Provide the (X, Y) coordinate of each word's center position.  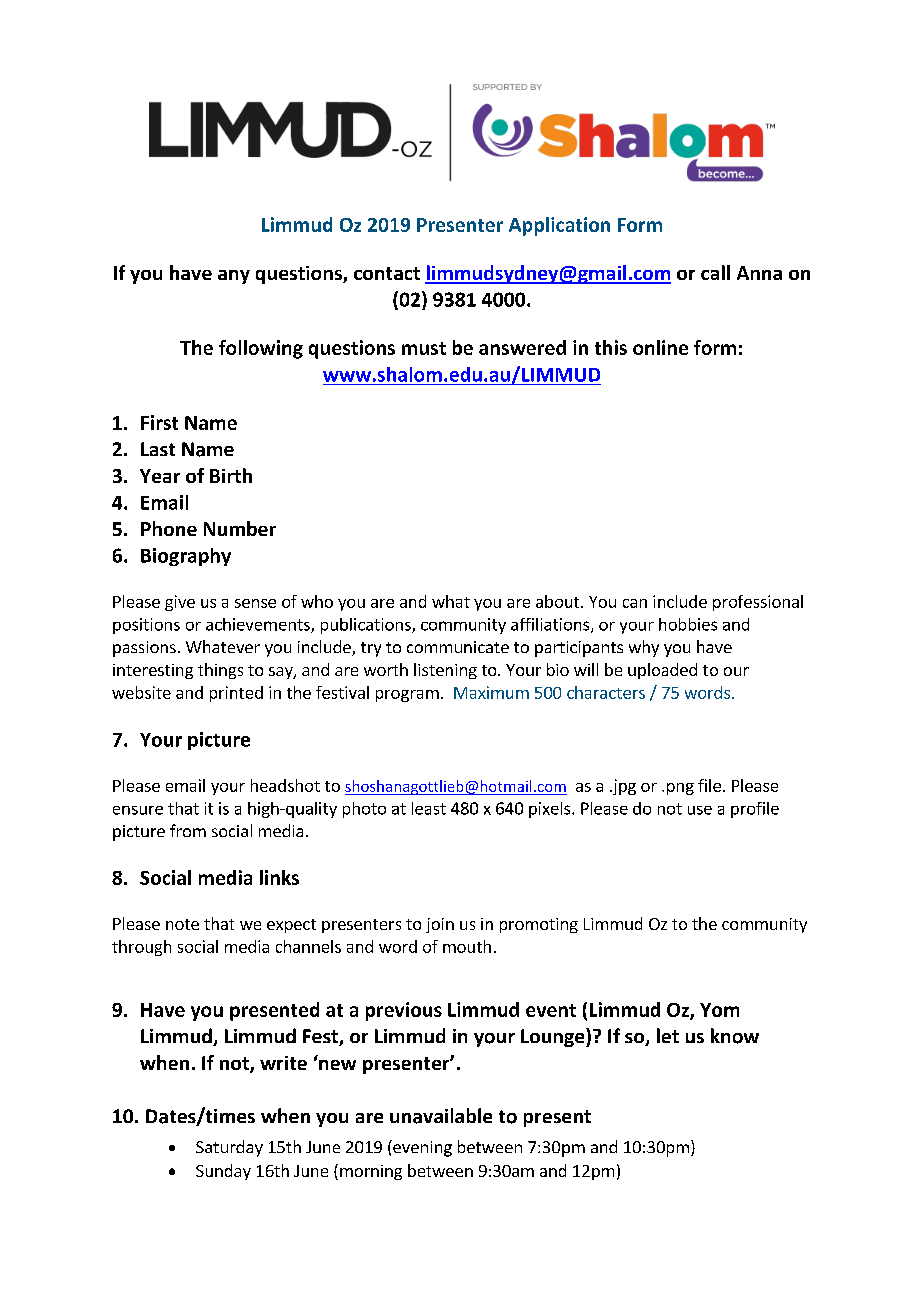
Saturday (229, 1148)
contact (387, 273)
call (715, 272)
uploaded (662, 671)
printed (236, 694)
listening (445, 671)
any (234, 277)
